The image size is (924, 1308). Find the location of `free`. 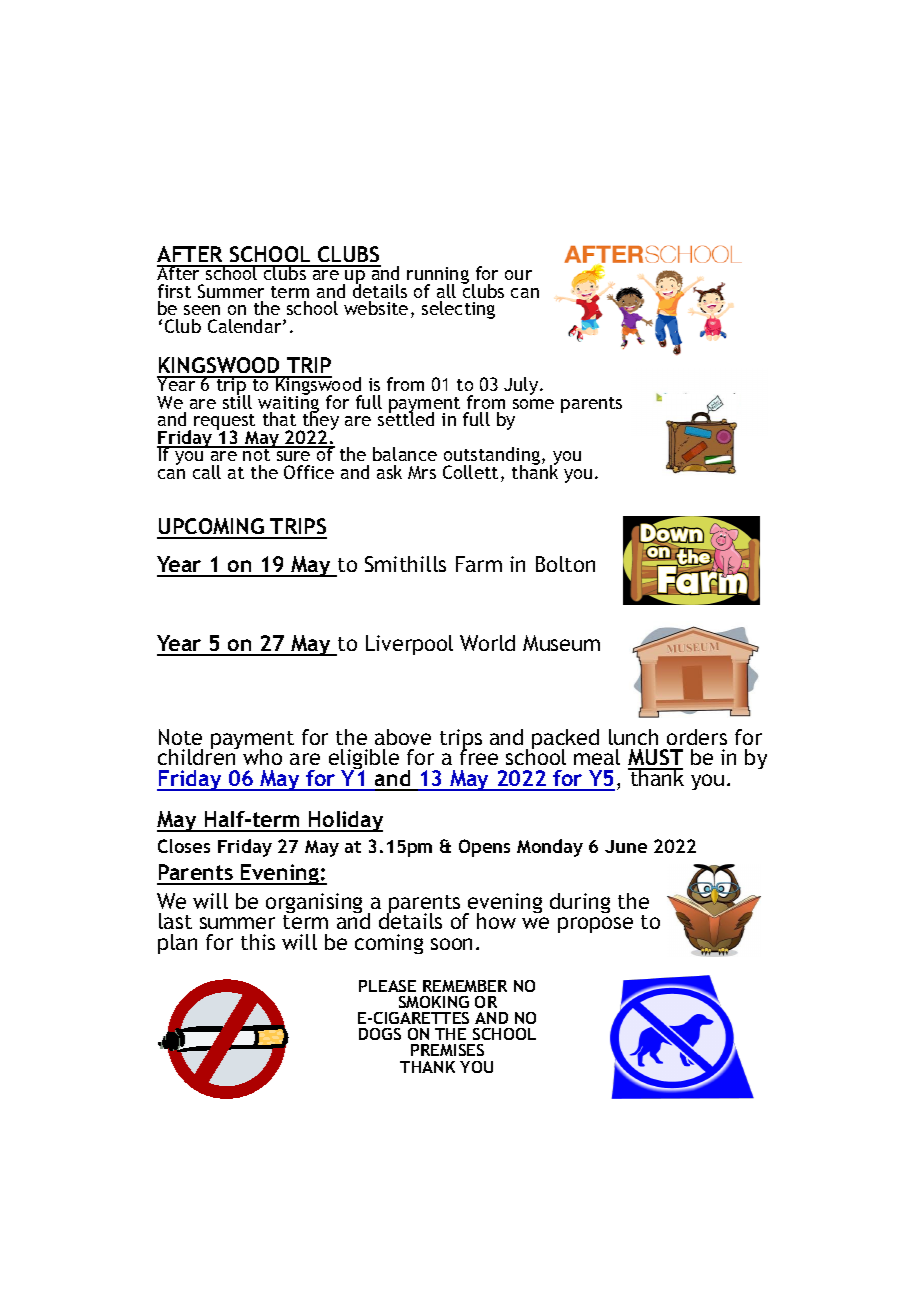

free is located at coordinates (479, 756).
